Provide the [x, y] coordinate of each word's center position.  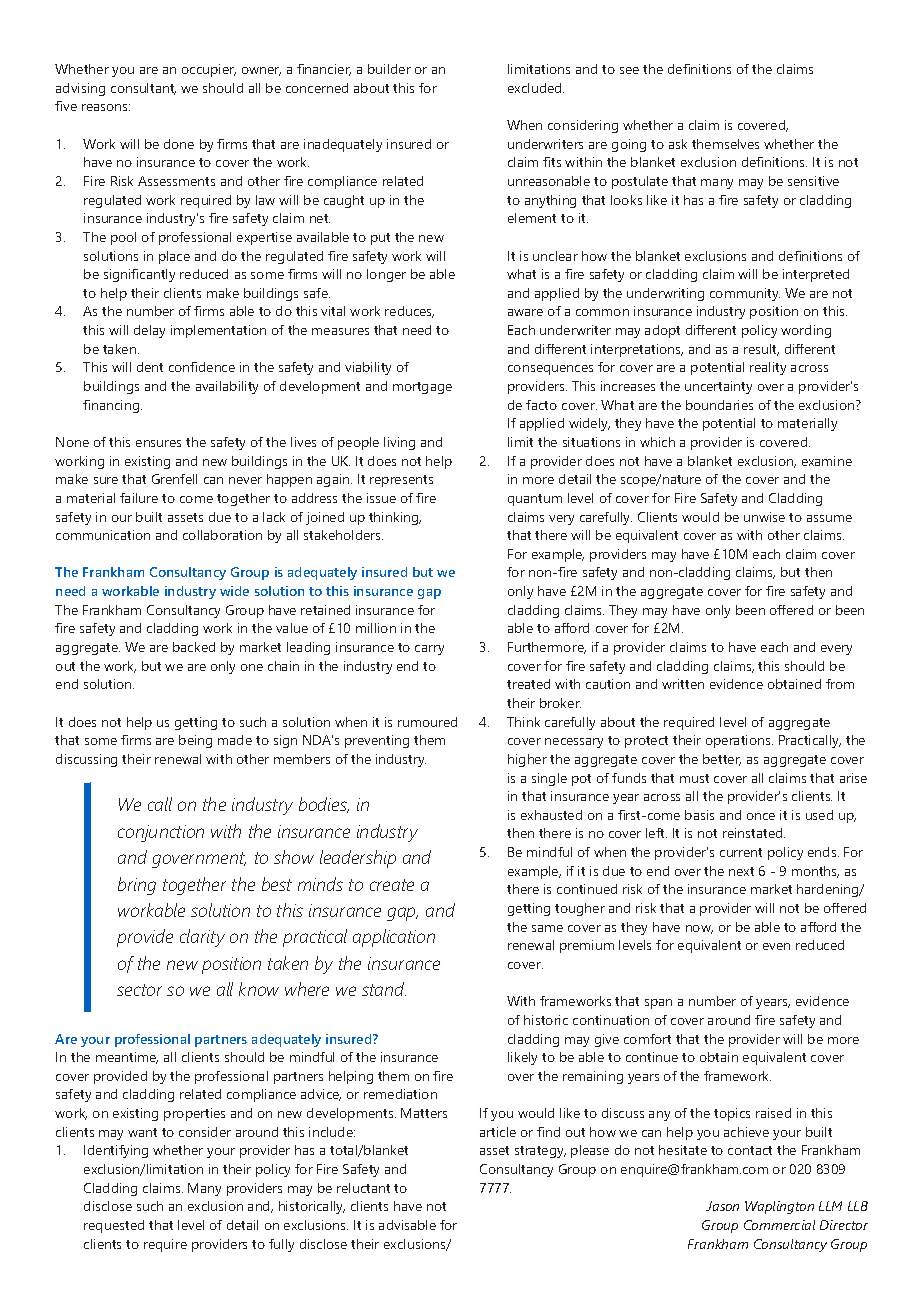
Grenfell [174, 479]
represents [401, 481]
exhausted [551, 815]
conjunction [161, 833]
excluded [536, 88]
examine [827, 461]
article [498, 1132]
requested [114, 1226]
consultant [143, 89]
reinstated [754, 833]
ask [678, 144]
